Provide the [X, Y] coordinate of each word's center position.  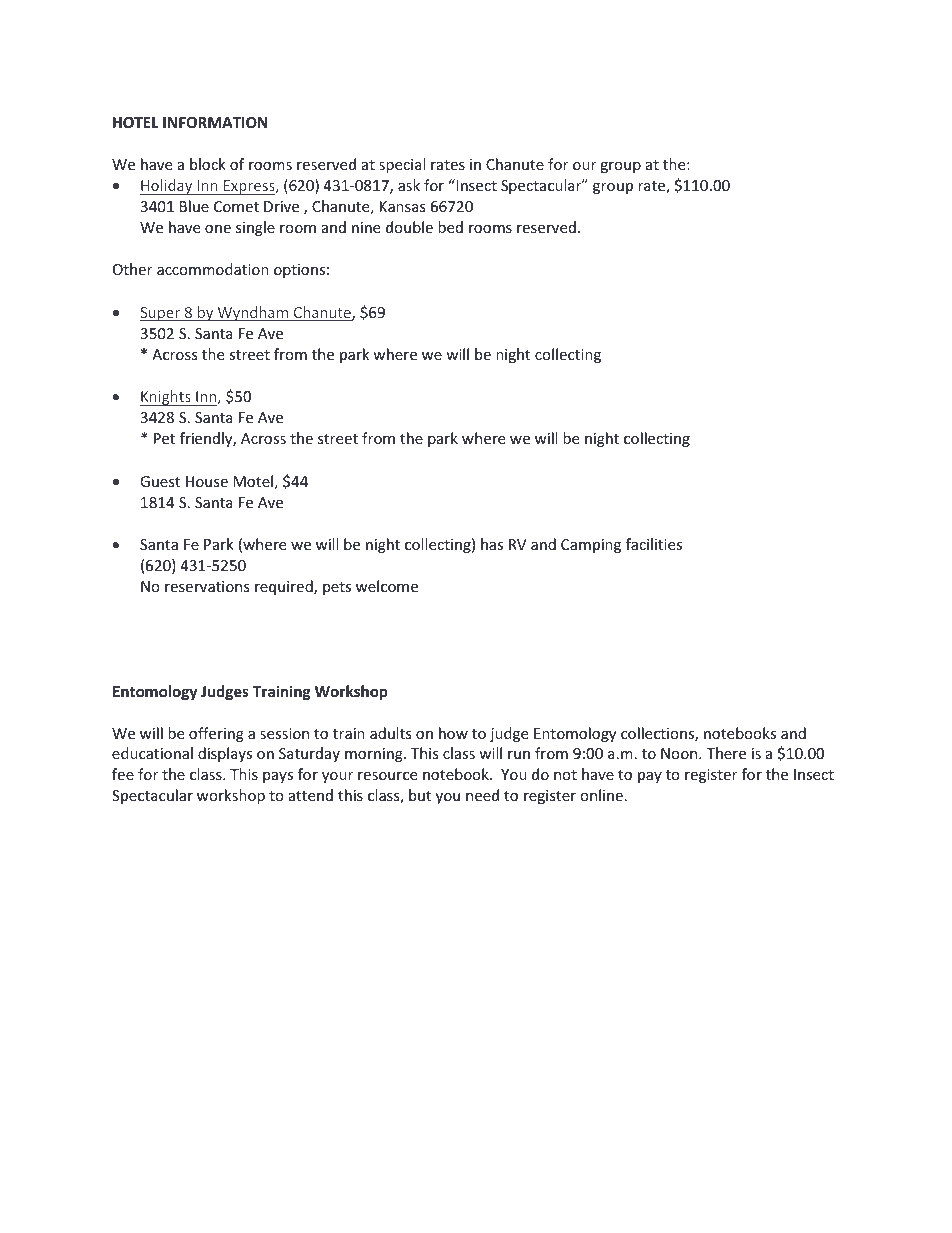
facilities [654, 544]
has [492, 544]
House [207, 481]
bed [450, 227]
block [208, 164]
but [420, 795]
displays [225, 754]
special [402, 165]
